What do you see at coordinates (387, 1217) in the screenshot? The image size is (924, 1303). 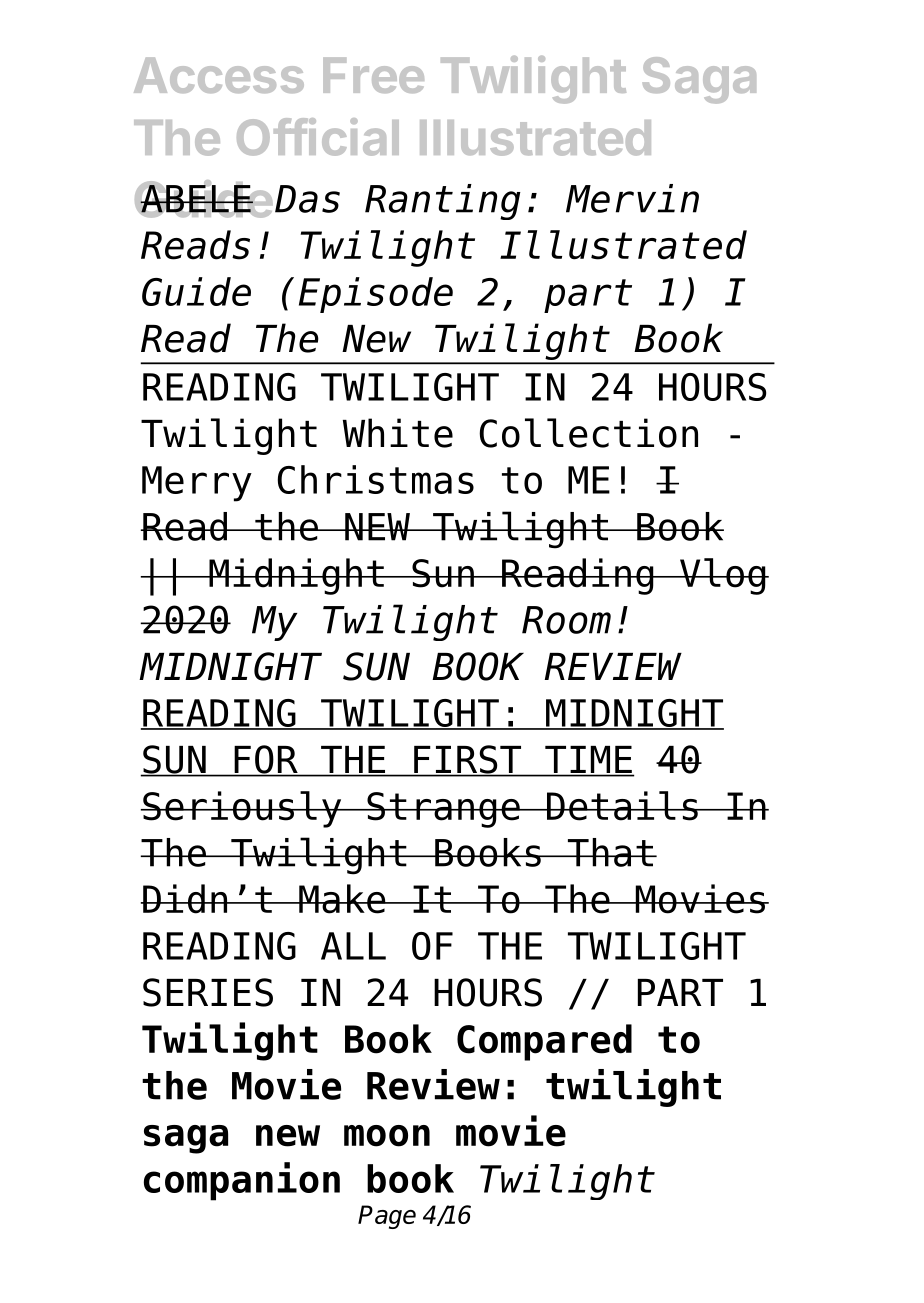 I see `Page` at bounding box center [387, 1217].
